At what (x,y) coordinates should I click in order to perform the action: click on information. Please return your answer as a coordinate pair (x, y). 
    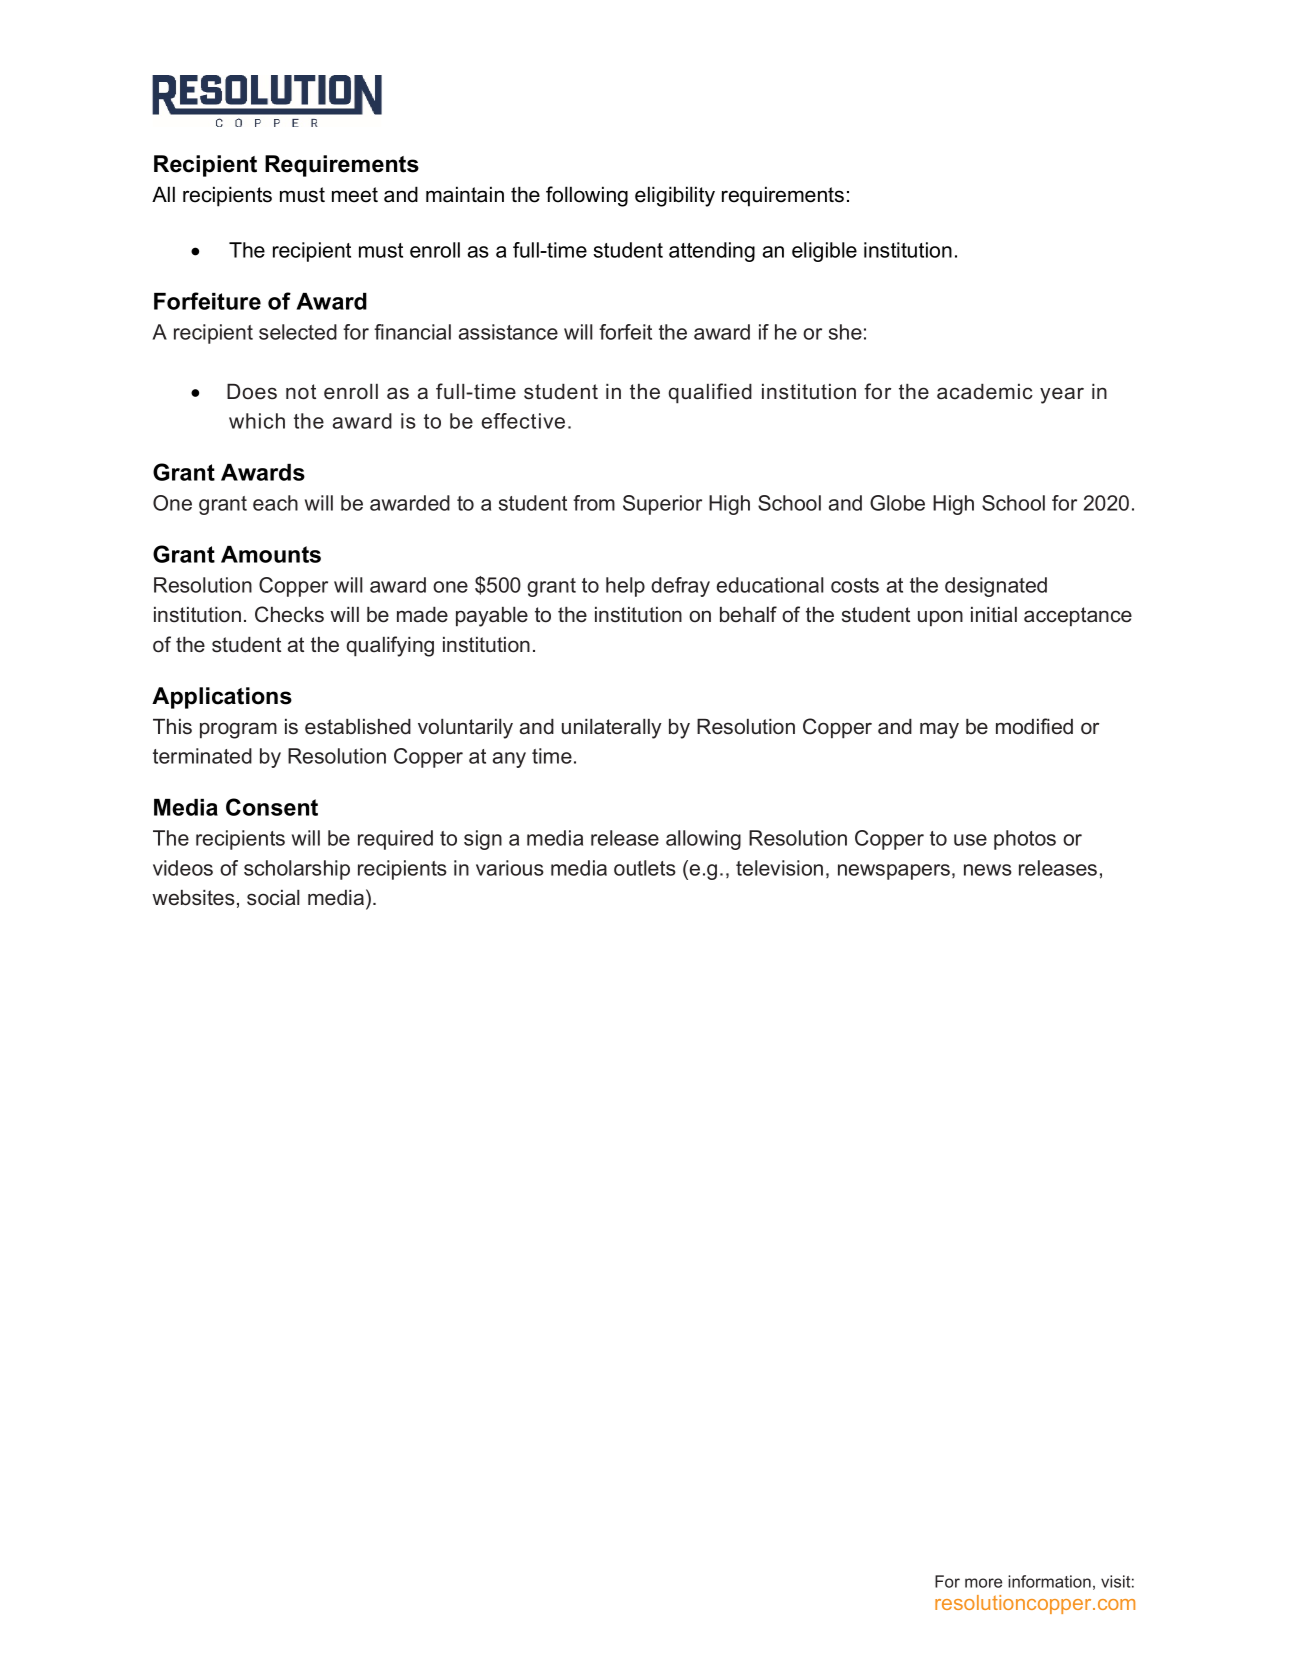
    Looking at the image, I should click on (1049, 1581).
